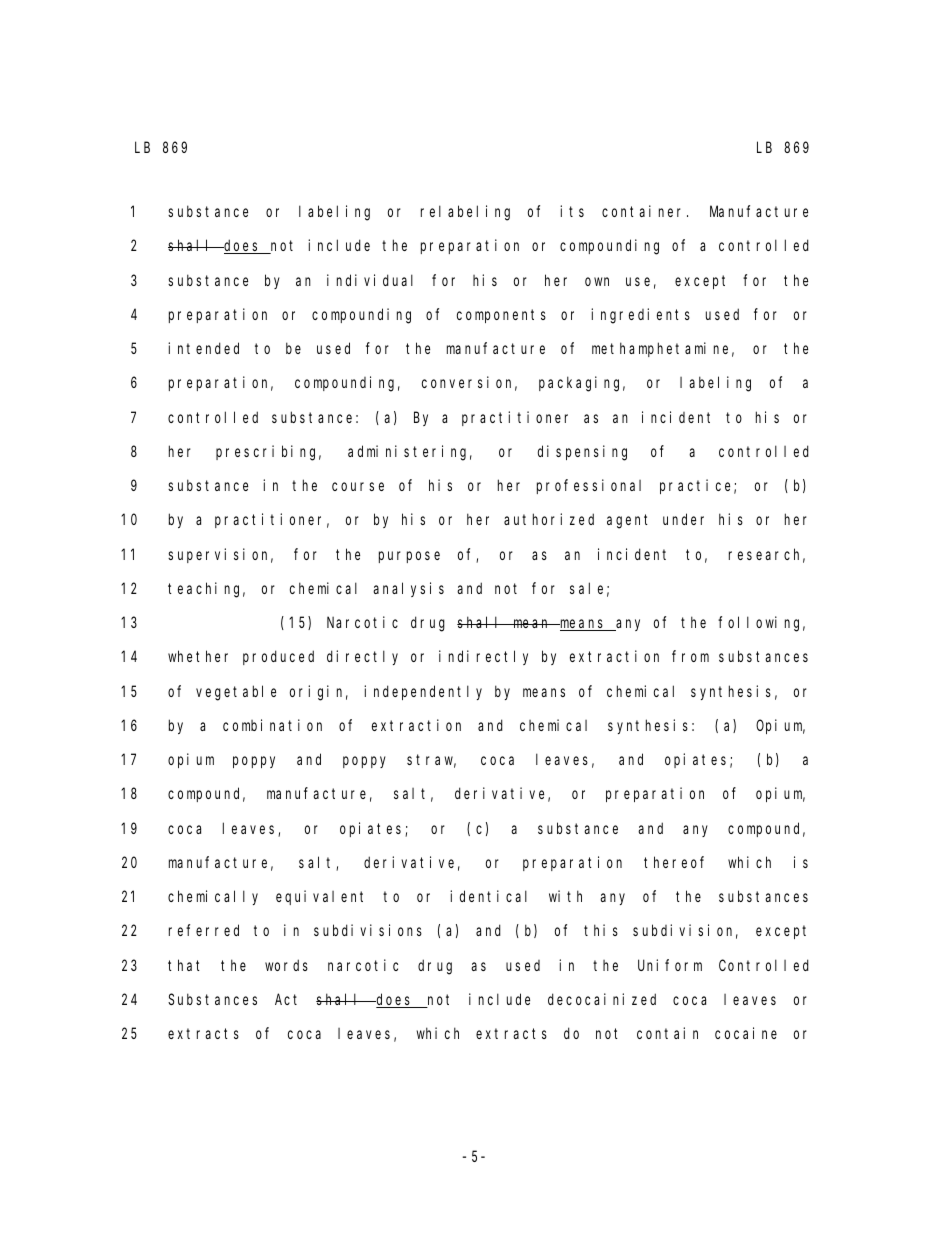  I want to click on dispensing, so click(582, 453).
